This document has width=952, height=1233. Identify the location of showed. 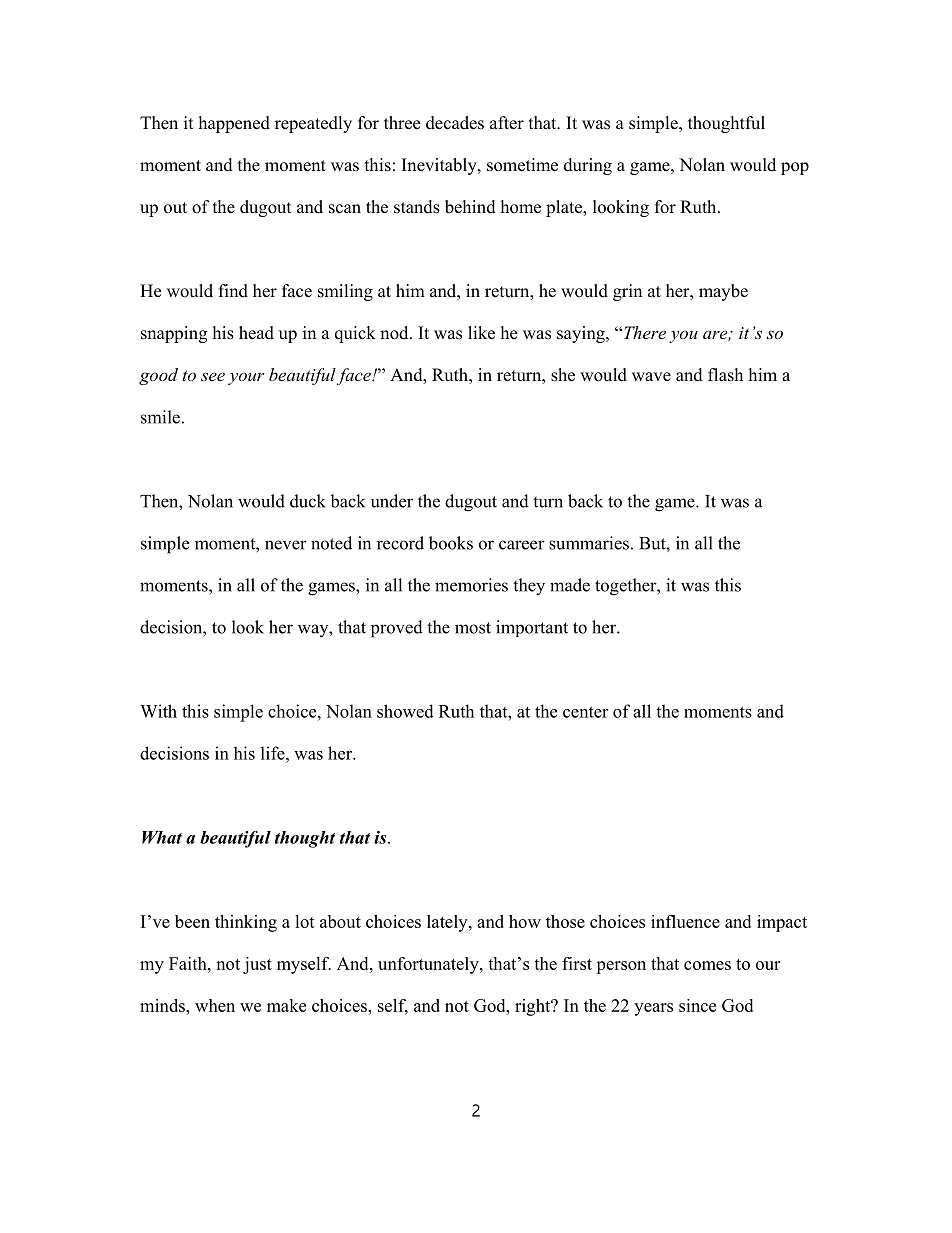
(405, 711).
